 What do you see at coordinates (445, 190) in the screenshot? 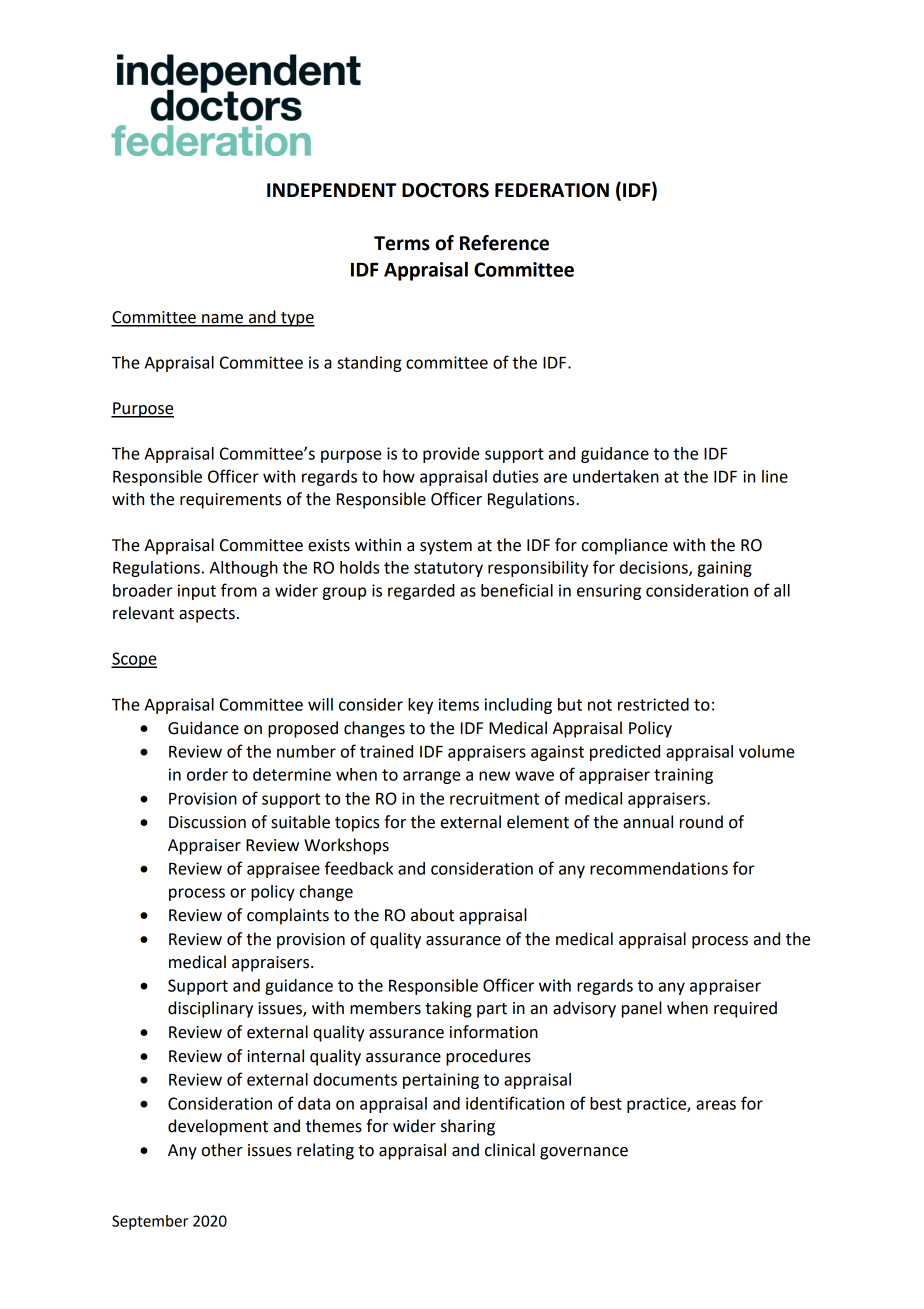
I see `DOCTORS` at bounding box center [445, 190].
